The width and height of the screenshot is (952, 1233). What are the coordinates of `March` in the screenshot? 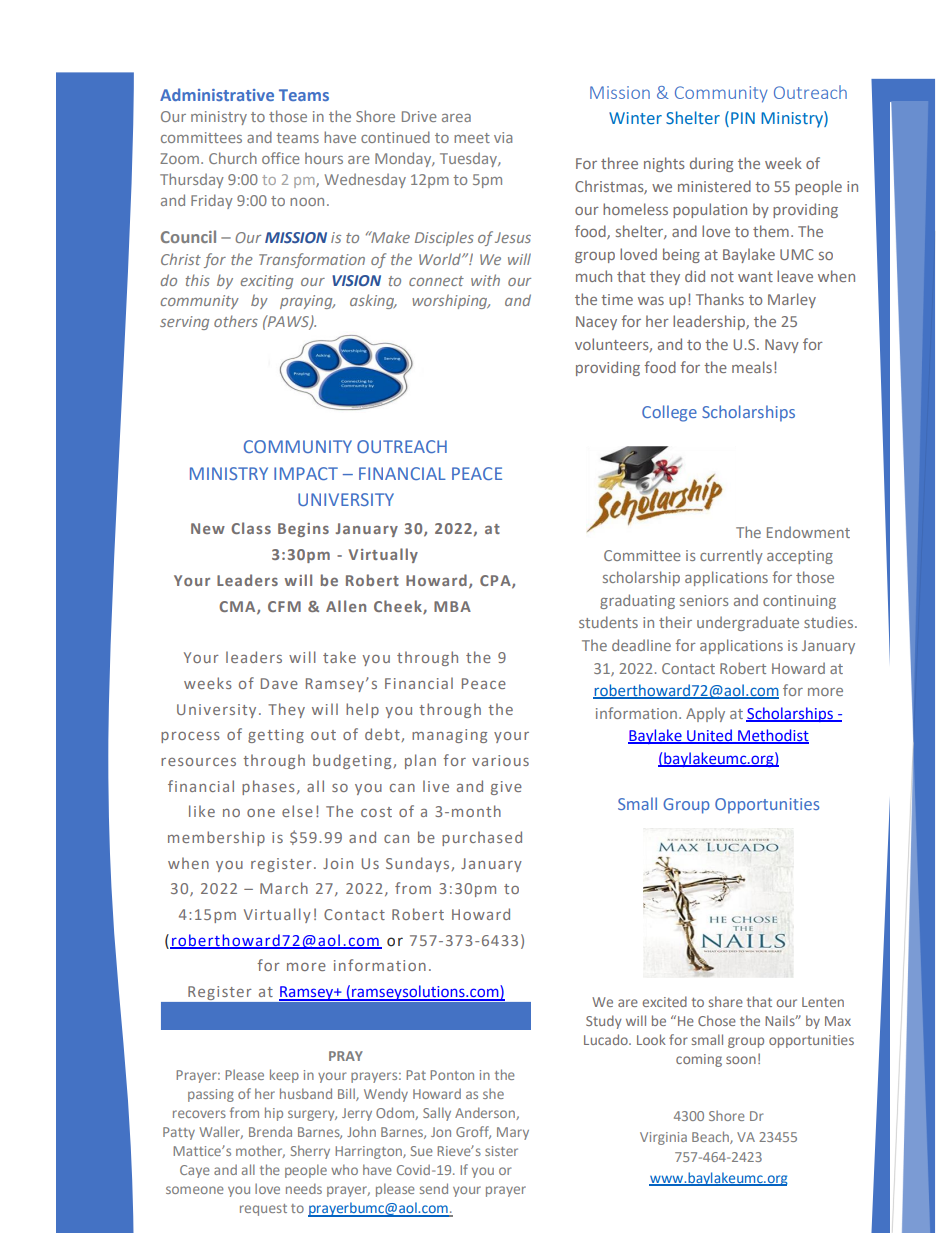 It's located at (284, 888).
